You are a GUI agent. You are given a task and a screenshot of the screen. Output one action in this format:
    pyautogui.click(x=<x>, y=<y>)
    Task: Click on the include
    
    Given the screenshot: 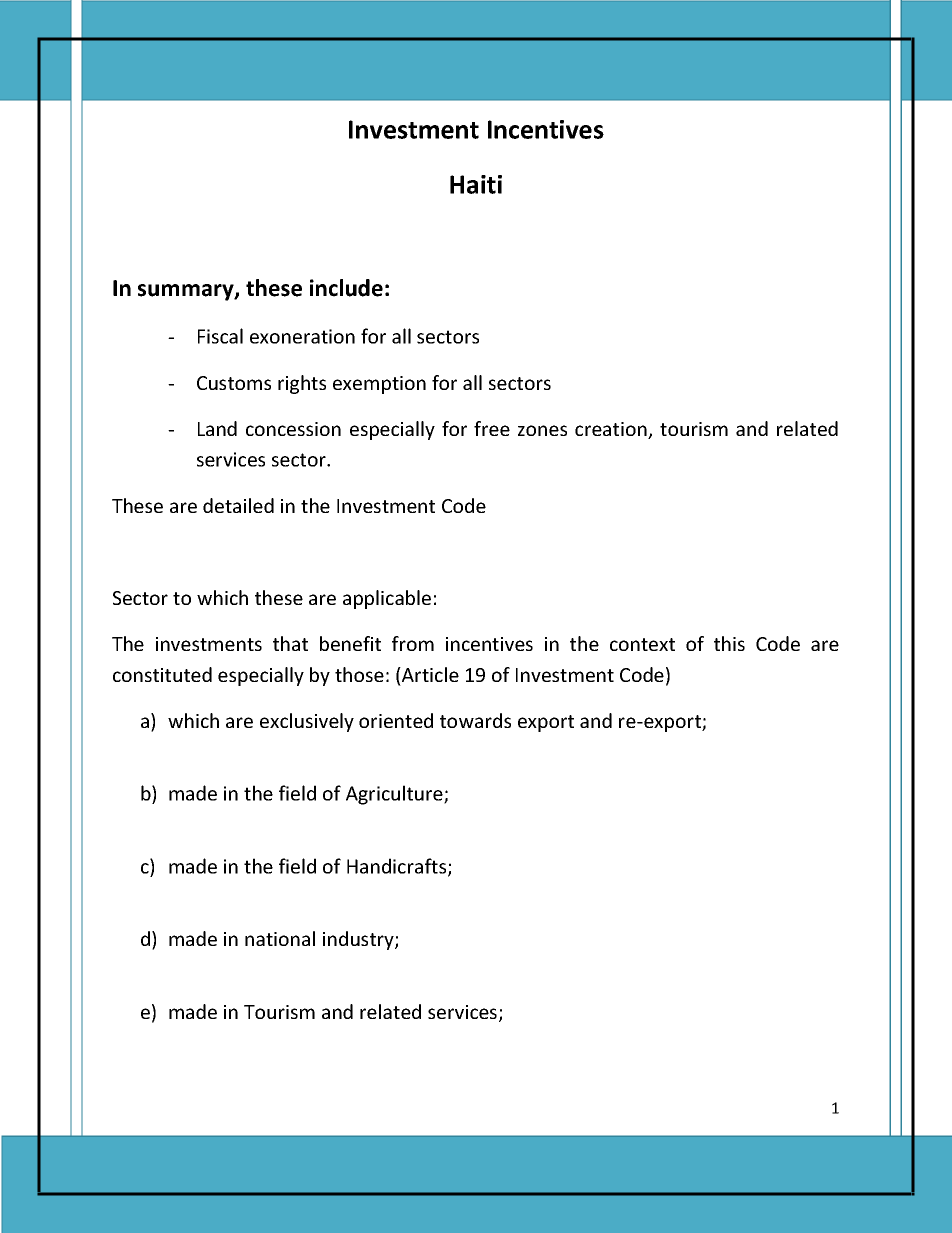 What is the action you would take?
    pyautogui.click(x=346, y=288)
